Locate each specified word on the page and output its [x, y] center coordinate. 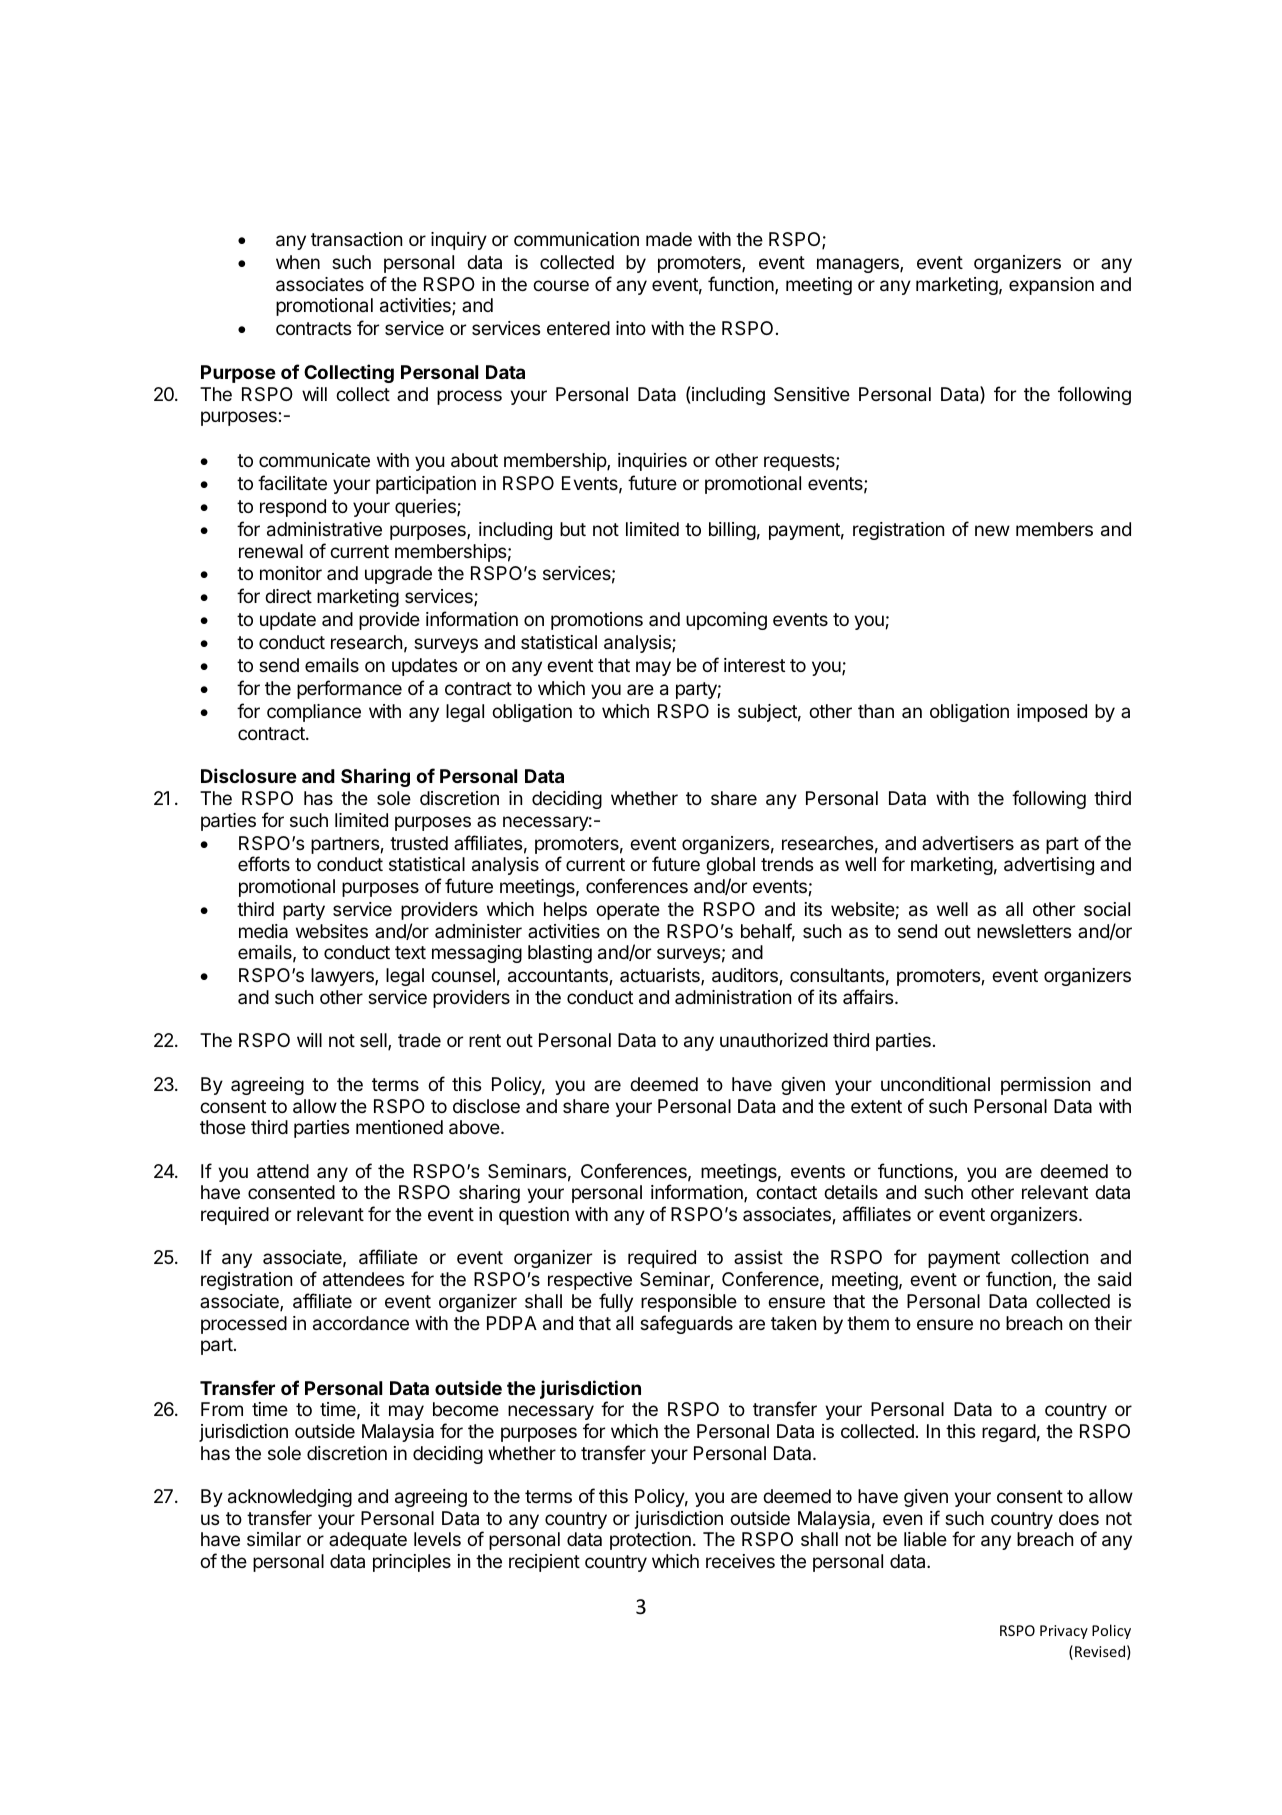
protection [650, 1541]
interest [754, 665]
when [298, 262]
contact [786, 1192]
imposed [1052, 713]
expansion [1051, 286]
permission [1045, 1086]
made [669, 239]
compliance [314, 713]
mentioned [399, 1127]
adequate [368, 1541]
